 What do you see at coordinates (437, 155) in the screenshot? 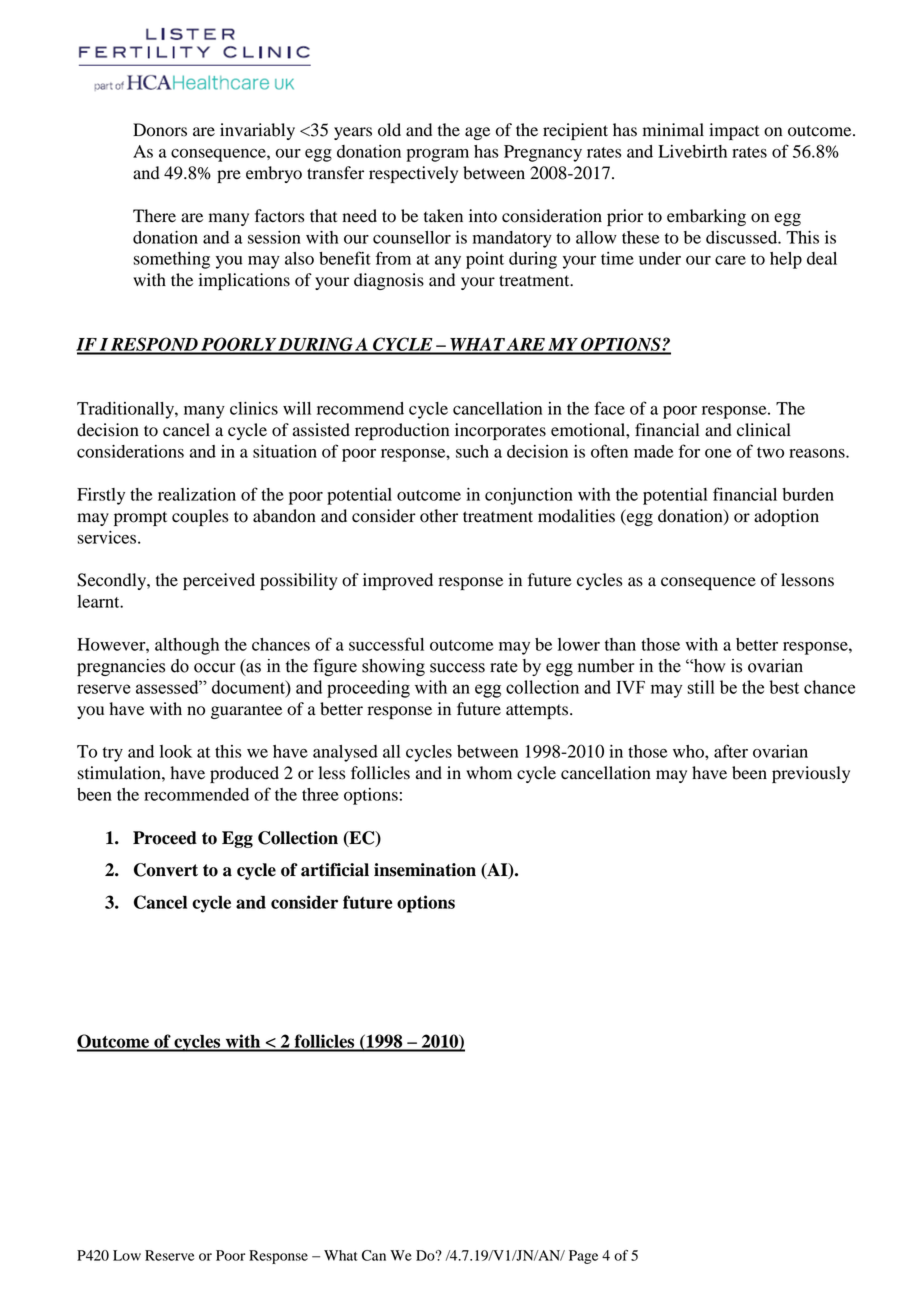
I see `program` at bounding box center [437, 155].
